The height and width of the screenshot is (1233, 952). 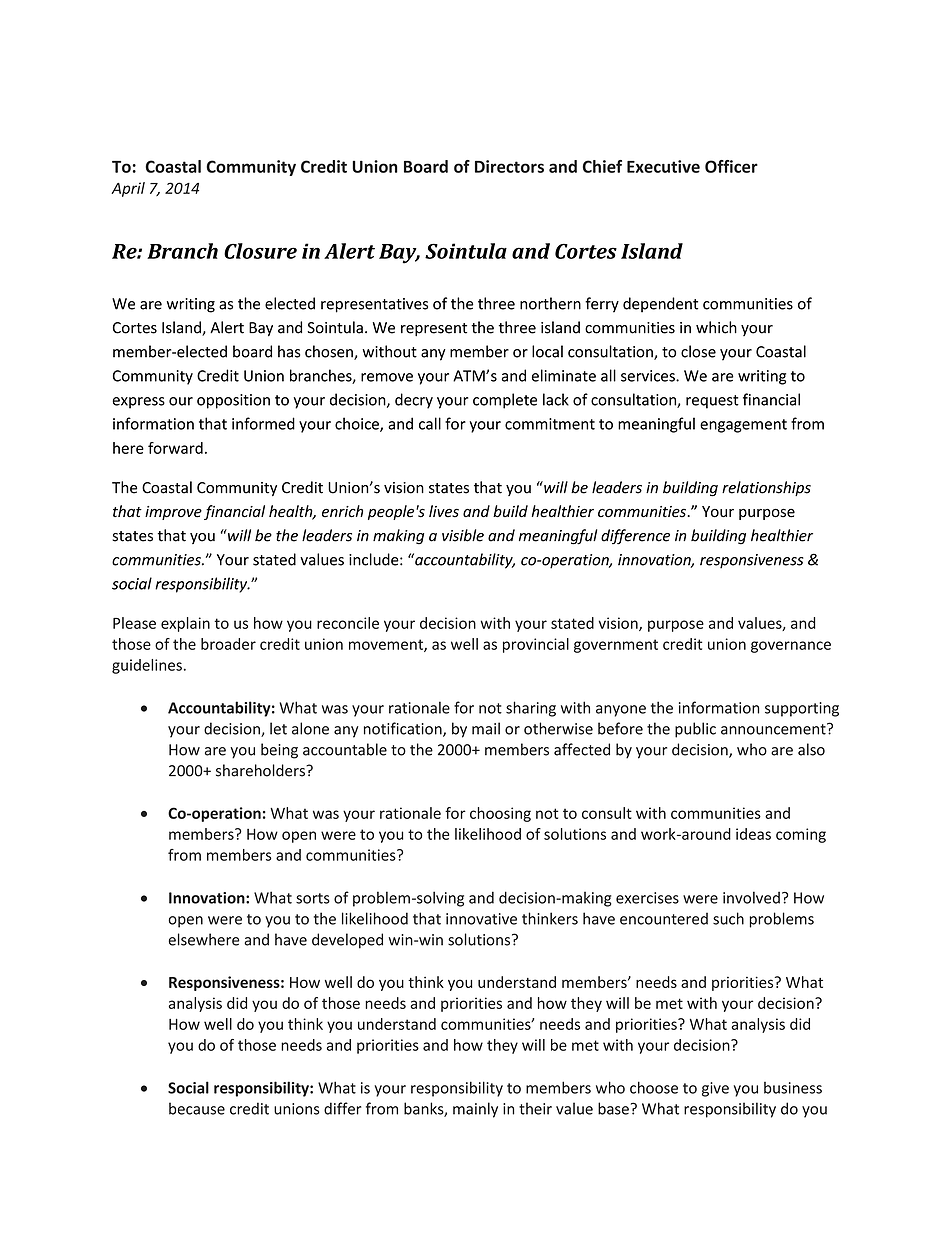 What do you see at coordinates (197, 1108) in the screenshot?
I see `because` at bounding box center [197, 1108].
